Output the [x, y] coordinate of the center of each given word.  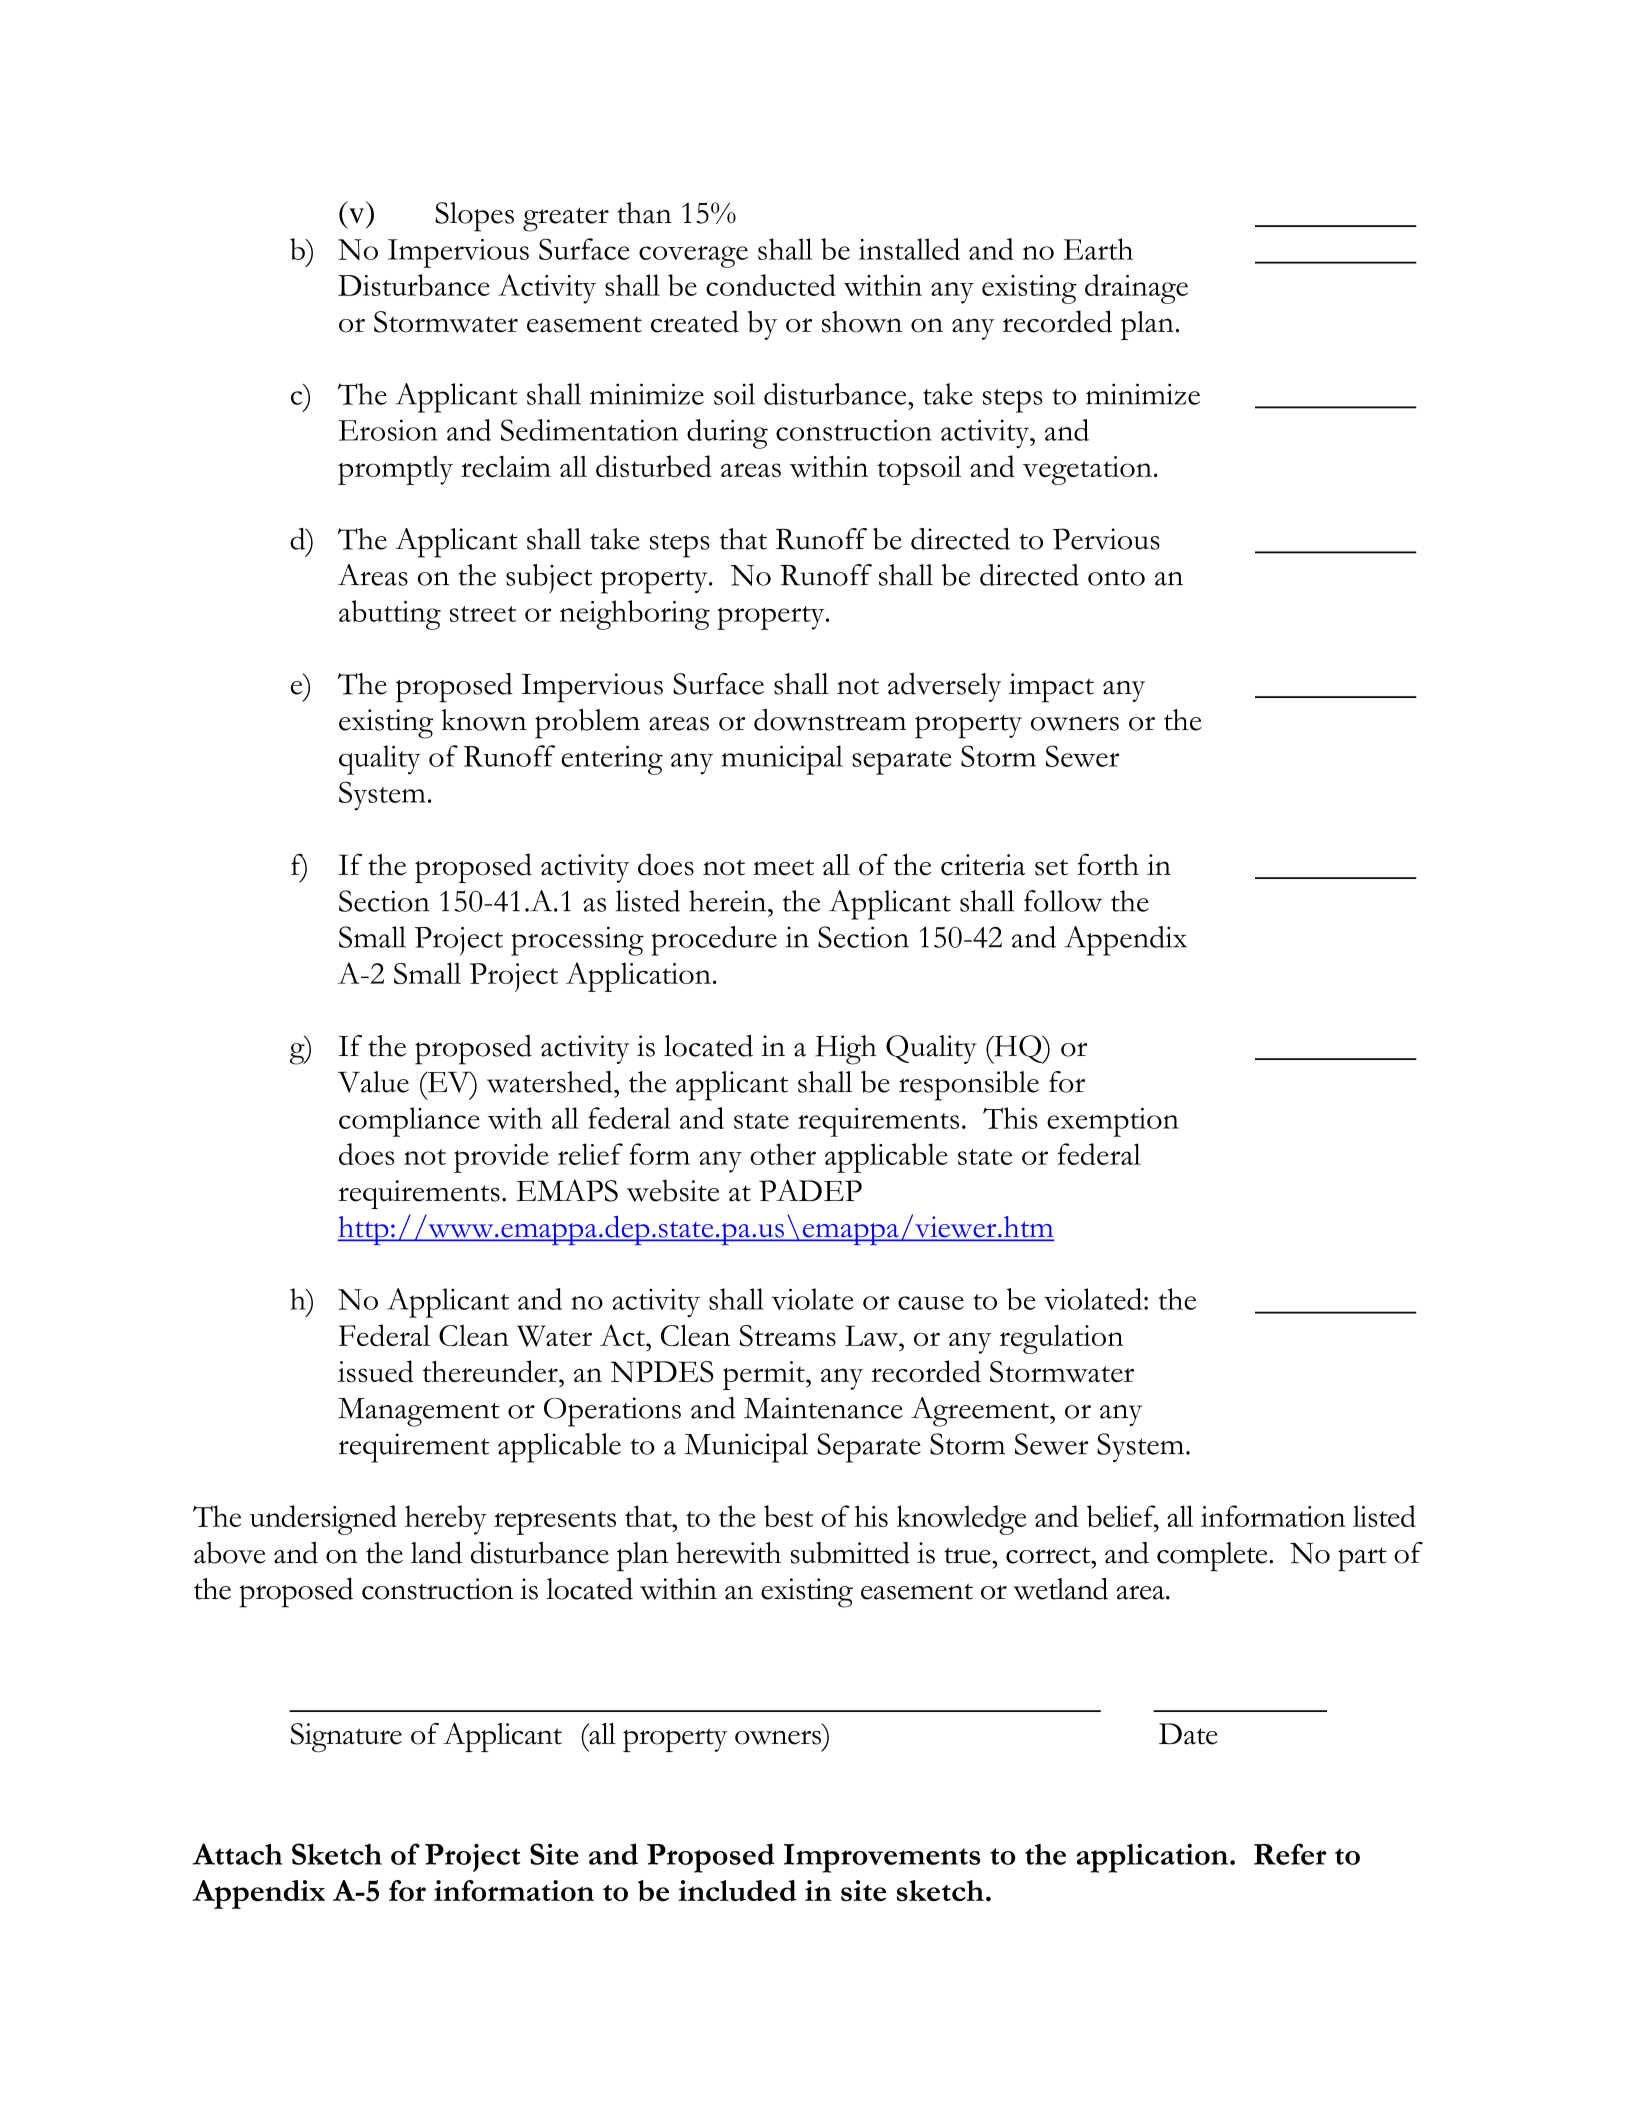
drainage [1136, 289]
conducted [771, 285]
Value [373, 1082]
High [846, 1050]
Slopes [474, 217]
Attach [237, 1854]
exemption [1113, 1122]
